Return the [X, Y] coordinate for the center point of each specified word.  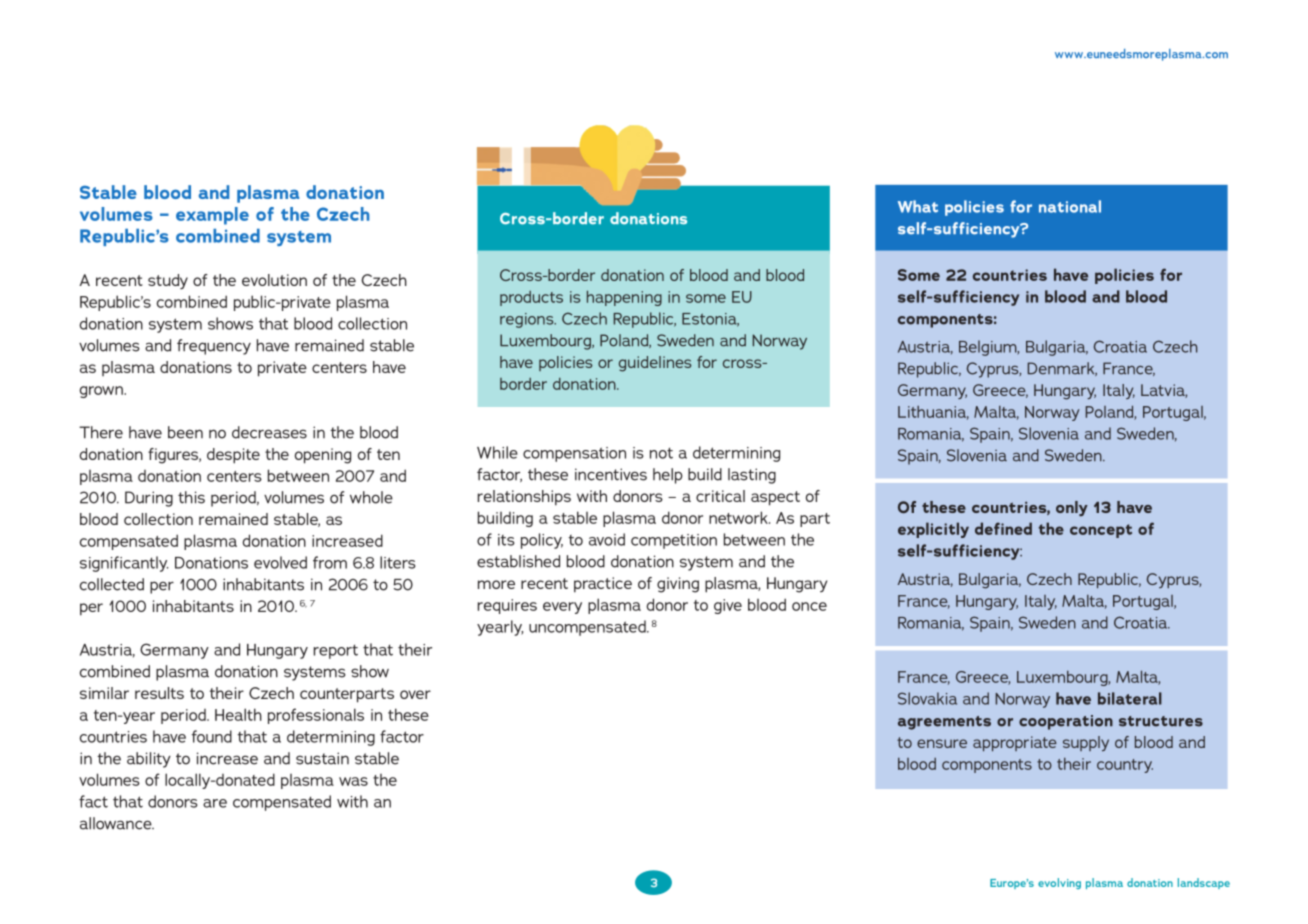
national [1070, 206]
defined [1003, 528]
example [212, 216]
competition [674, 541]
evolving [1059, 883]
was [353, 781]
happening [624, 298]
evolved [280, 562]
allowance [117, 823]
